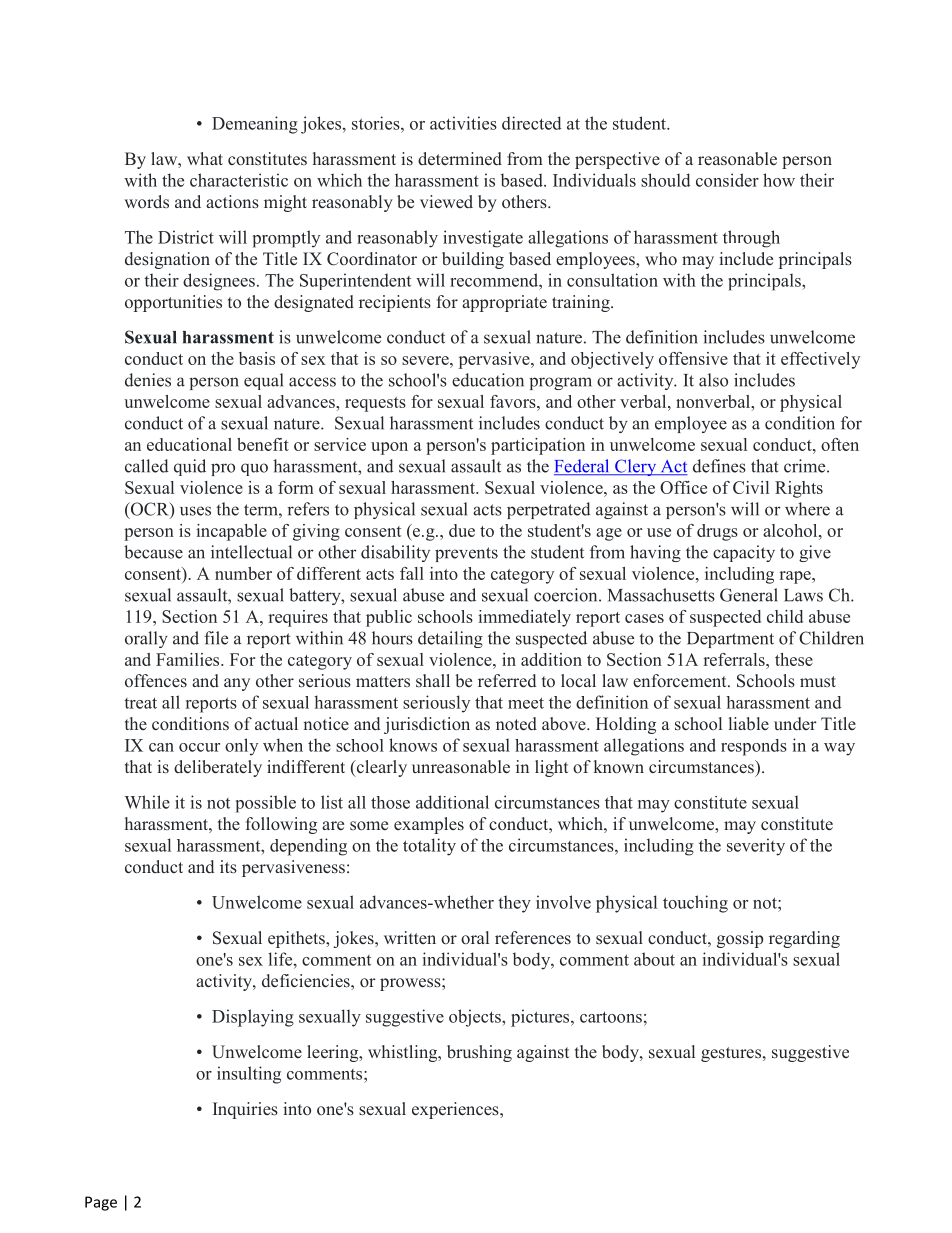 This screenshot has width=952, height=1233. Describe the element at coordinates (740, 939) in the screenshot. I see `gossip` at that location.
